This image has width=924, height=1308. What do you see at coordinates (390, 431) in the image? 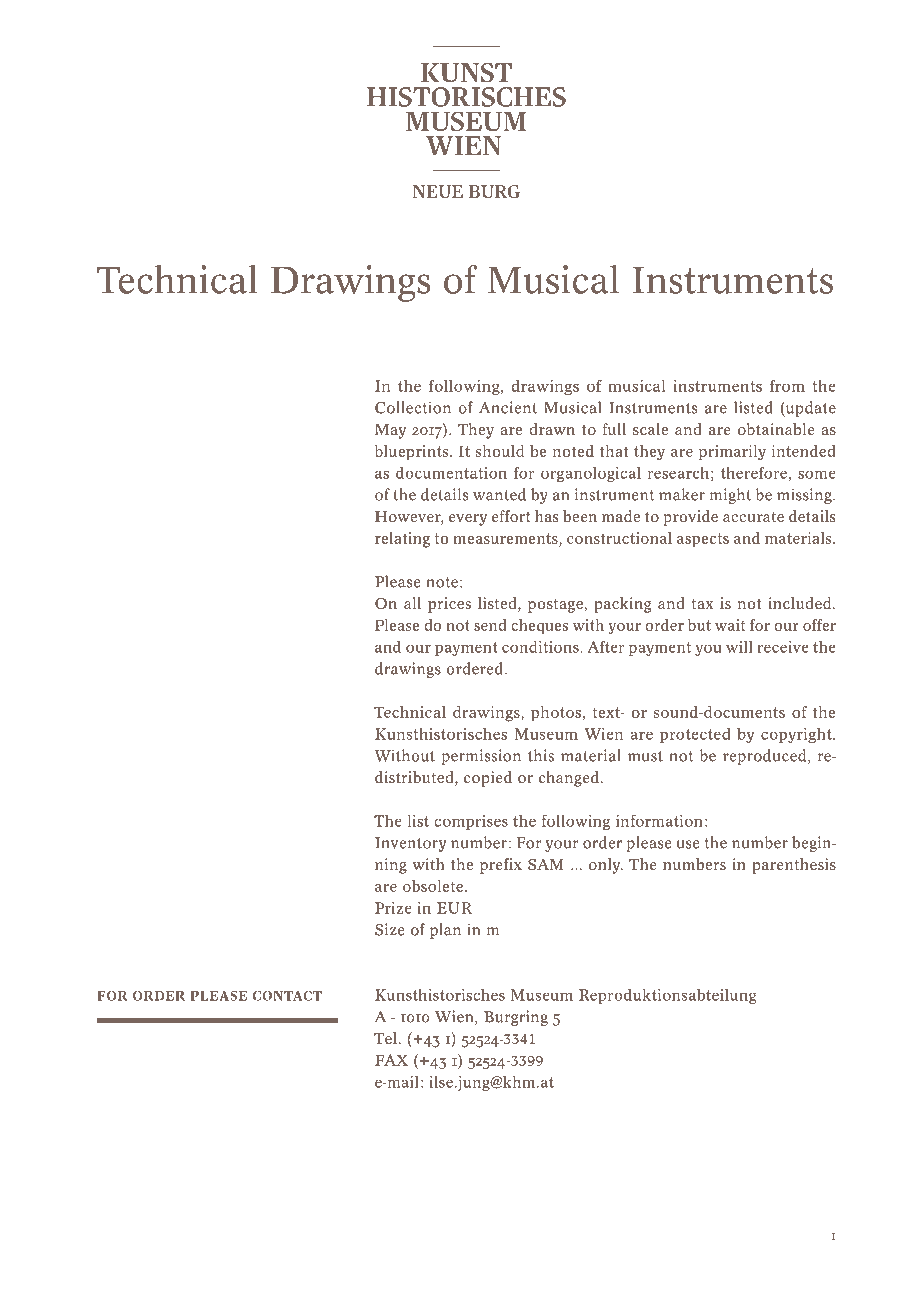
I see `May` at bounding box center [390, 431].
